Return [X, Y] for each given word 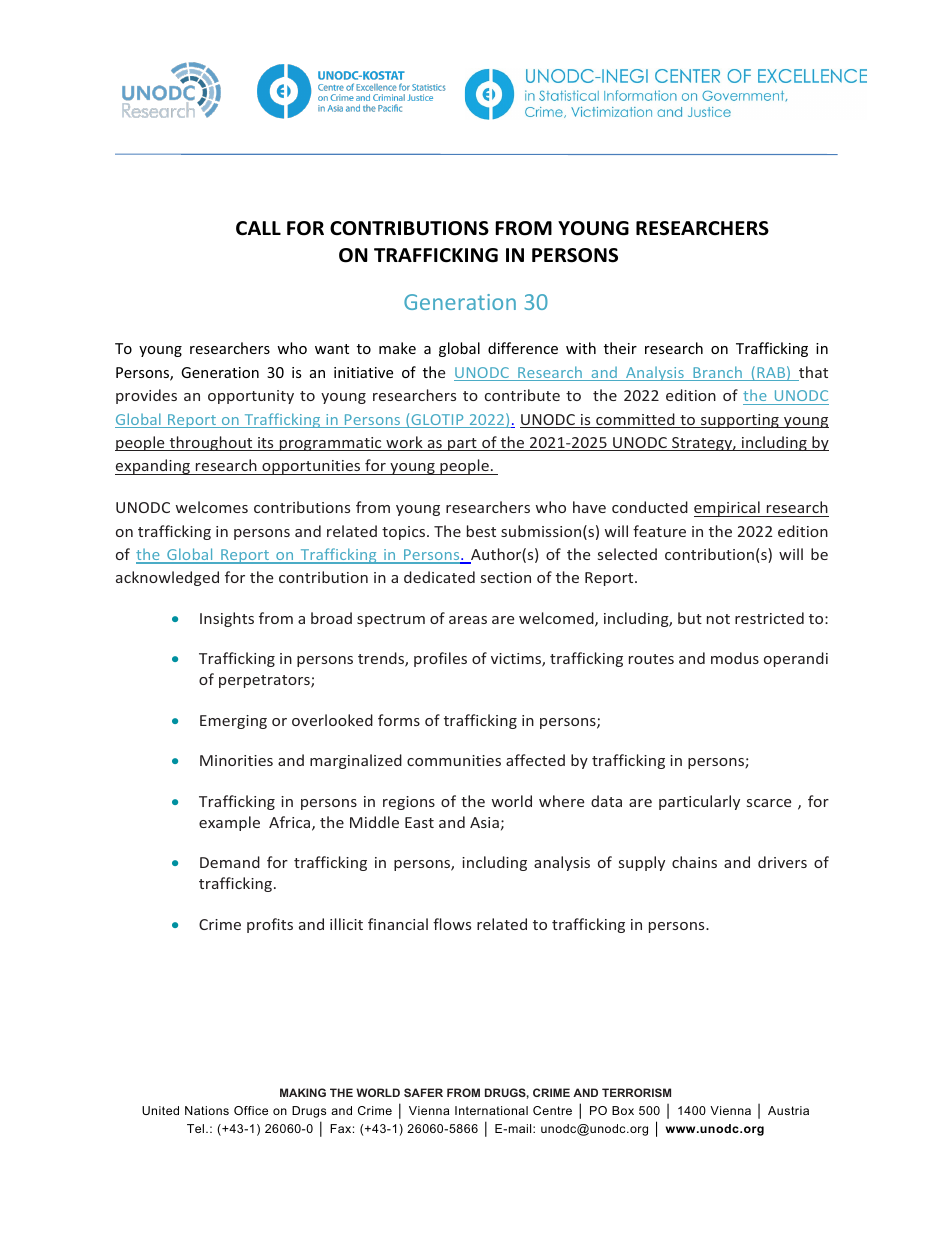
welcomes [212, 507]
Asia [484, 822]
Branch [717, 373]
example [229, 823]
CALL [258, 228]
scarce [769, 803]
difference [523, 348]
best [481, 531]
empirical [728, 509]
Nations [207, 1110]
